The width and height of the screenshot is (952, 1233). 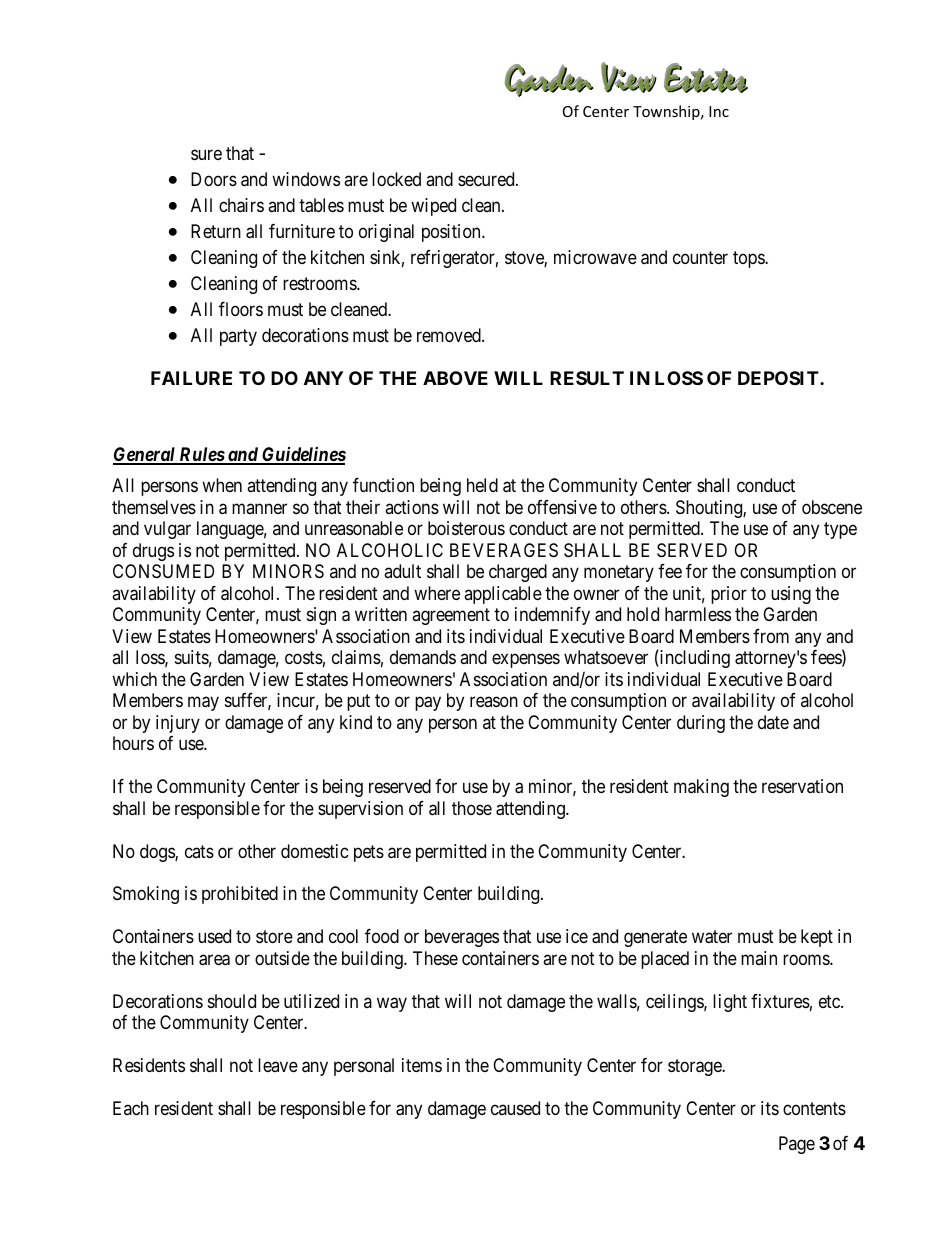 I want to click on held, so click(x=482, y=485).
